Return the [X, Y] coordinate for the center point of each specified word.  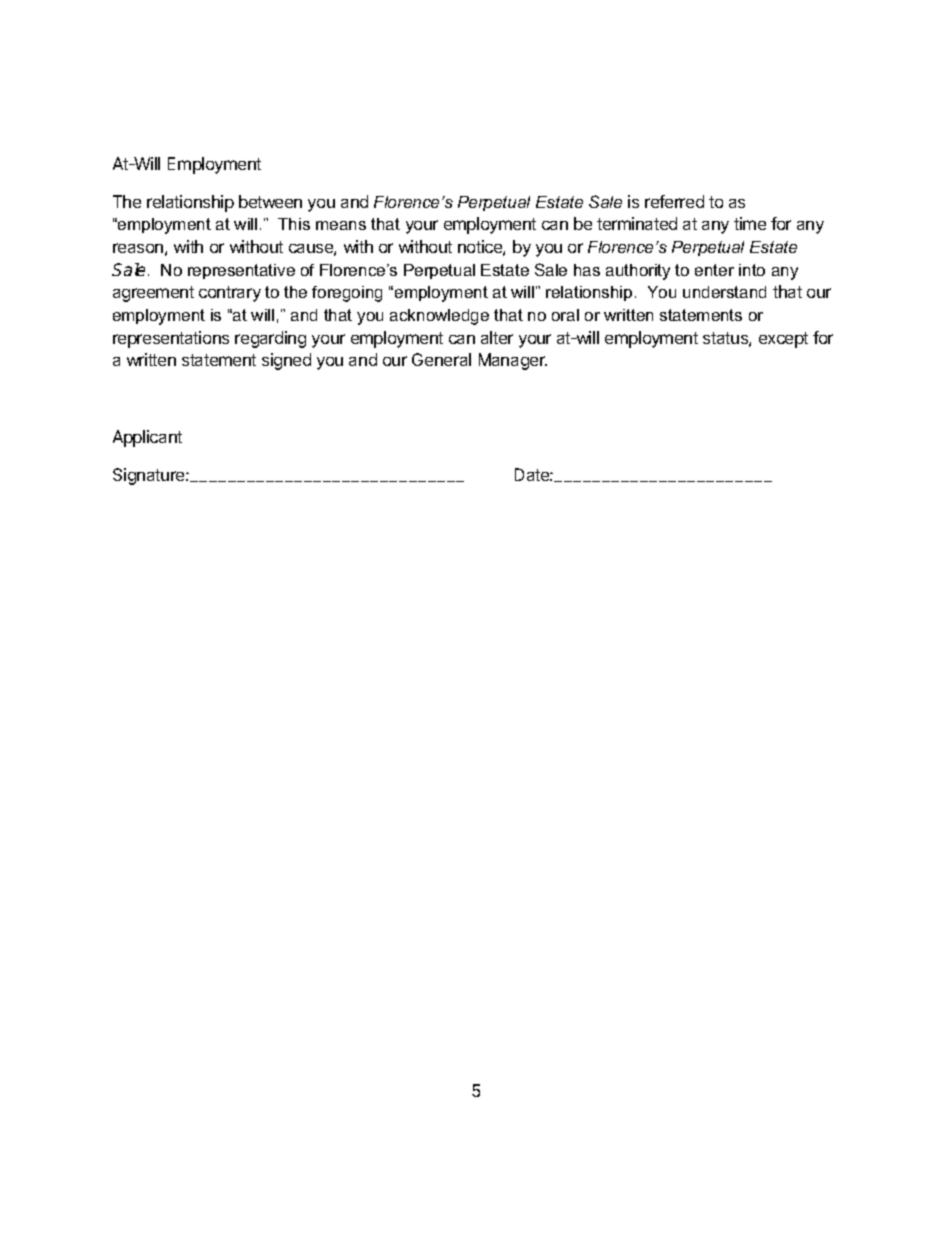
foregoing [347, 294]
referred [674, 201]
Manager [513, 361]
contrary [230, 294]
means [341, 225]
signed [286, 361]
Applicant [147, 438]
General [441, 359]
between [270, 201]
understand [724, 292]
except [783, 340]
